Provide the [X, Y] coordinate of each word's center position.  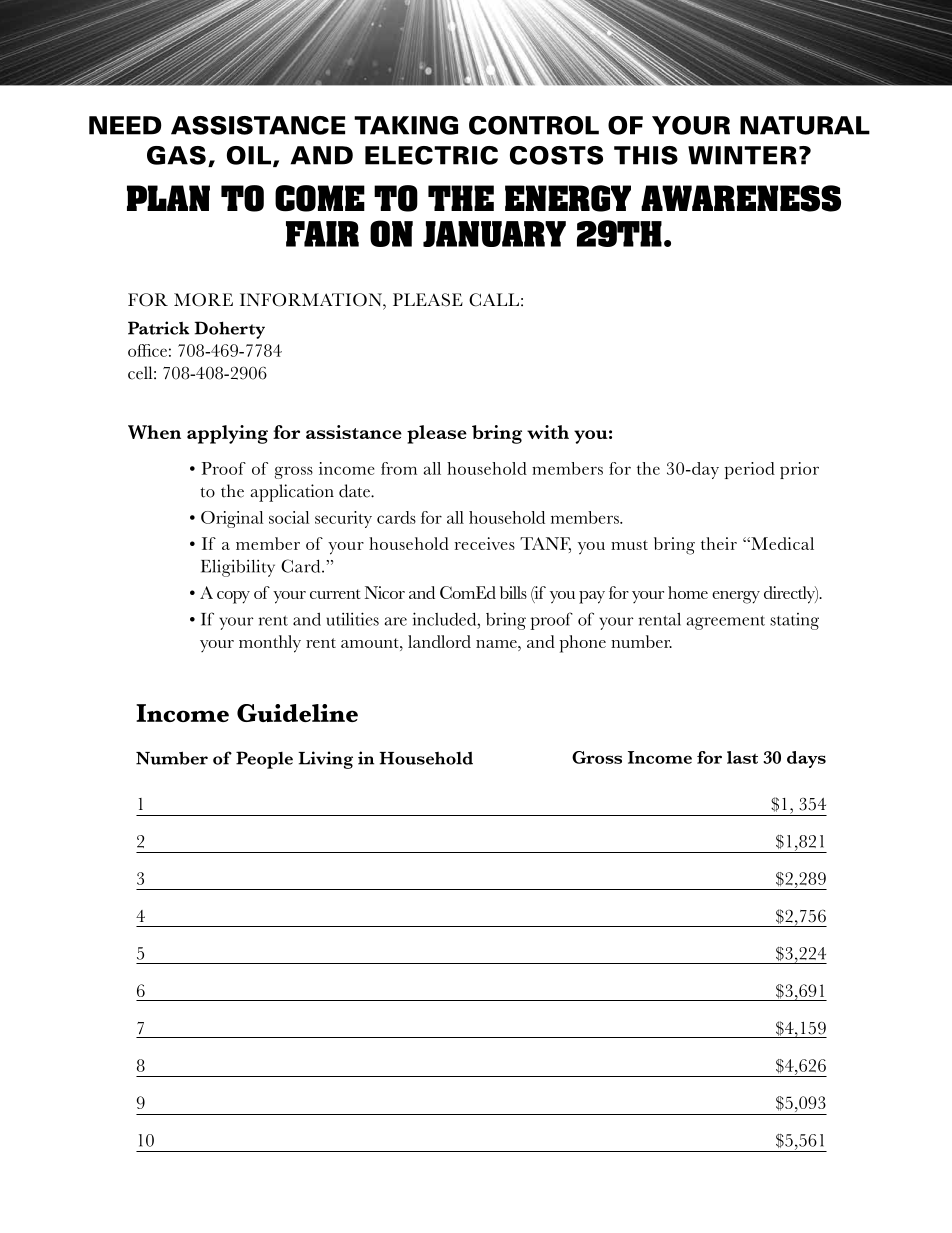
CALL [494, 300]
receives [485, 543]
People [264, 760]
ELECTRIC [431, 155]
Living [325, 760]
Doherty [229, 330]
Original [232, 519]
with [548, 432]
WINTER [742, 155]
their [719, 543]
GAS [176, 155]
